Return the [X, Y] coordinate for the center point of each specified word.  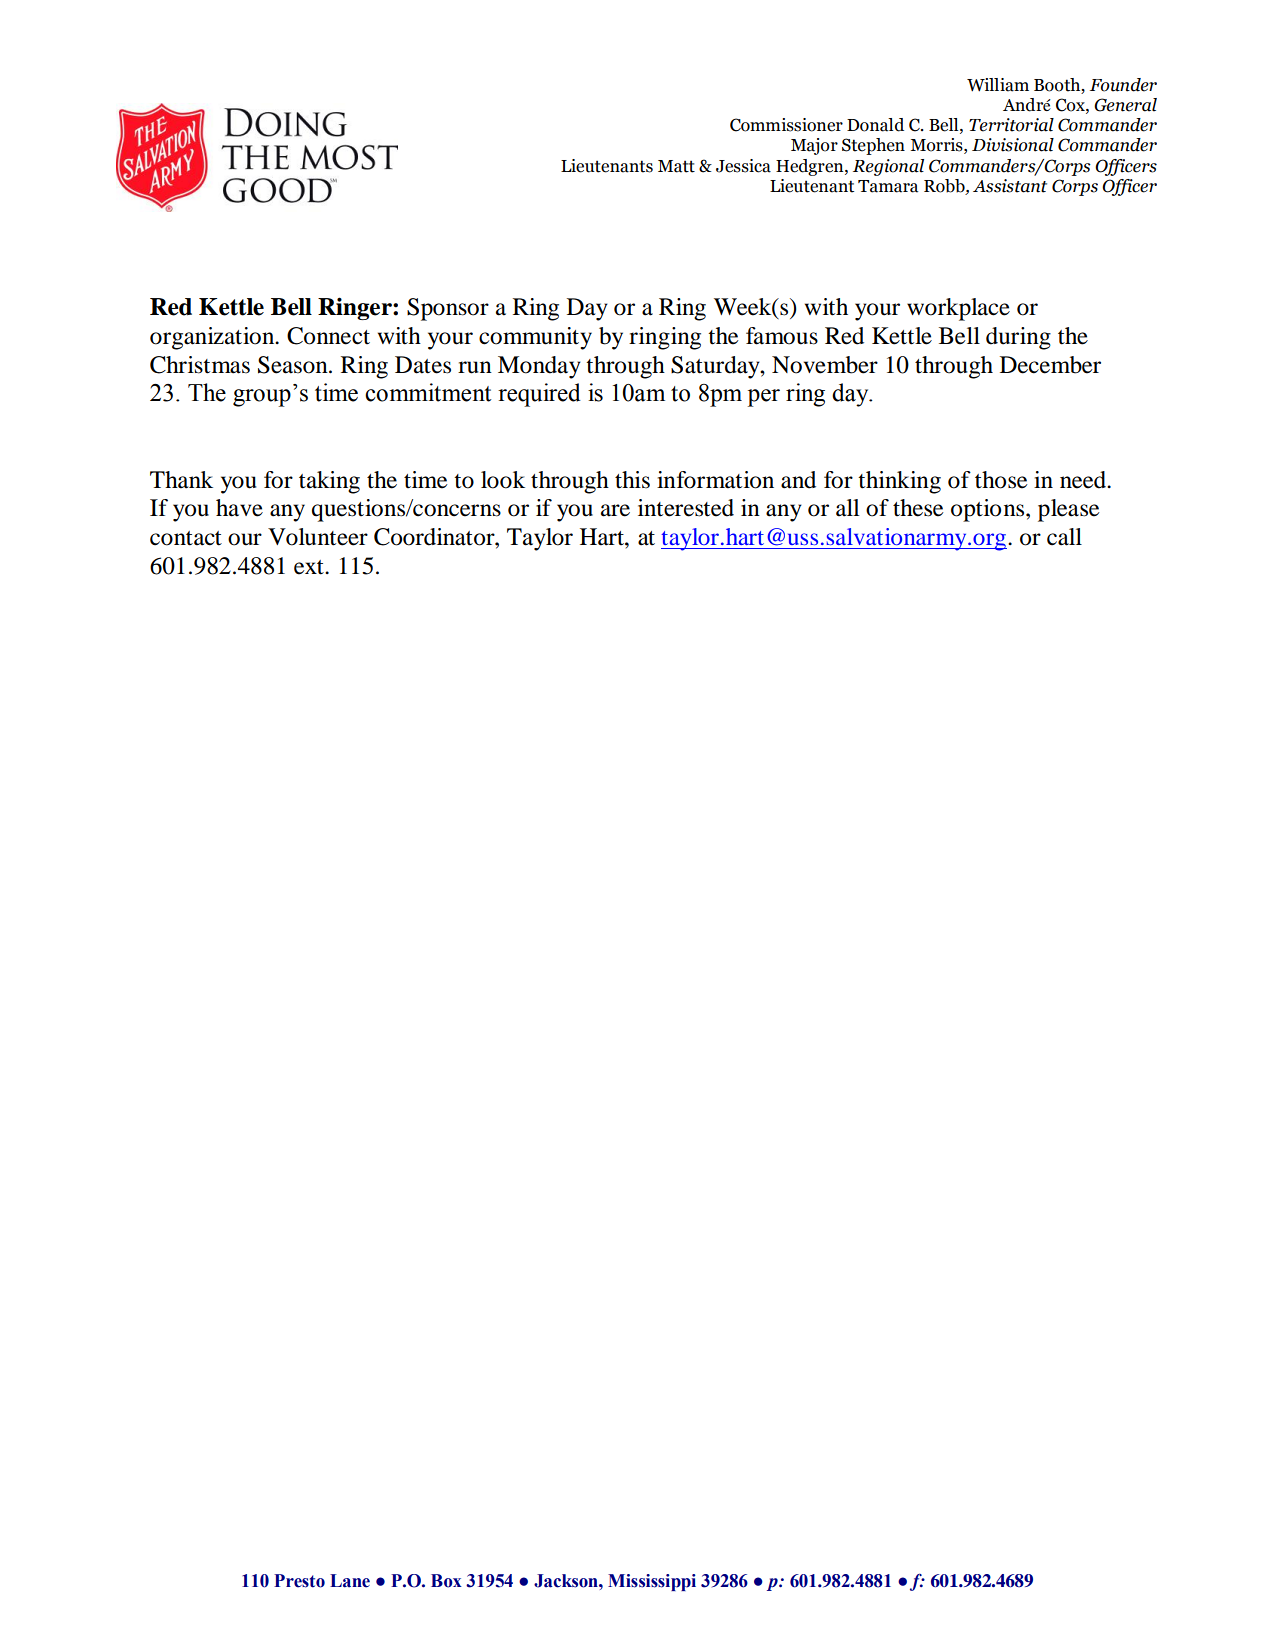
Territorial [1011, 125]
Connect [328, 336]
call [1064, 537]
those [1001, 480]
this [632, 480]
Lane [350, 1581]
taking [329, 482]
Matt [676, 166]
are [615, 510]
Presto [299, 1581]
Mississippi [652, 1582]
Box [446, 1581]
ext [310, 567]
